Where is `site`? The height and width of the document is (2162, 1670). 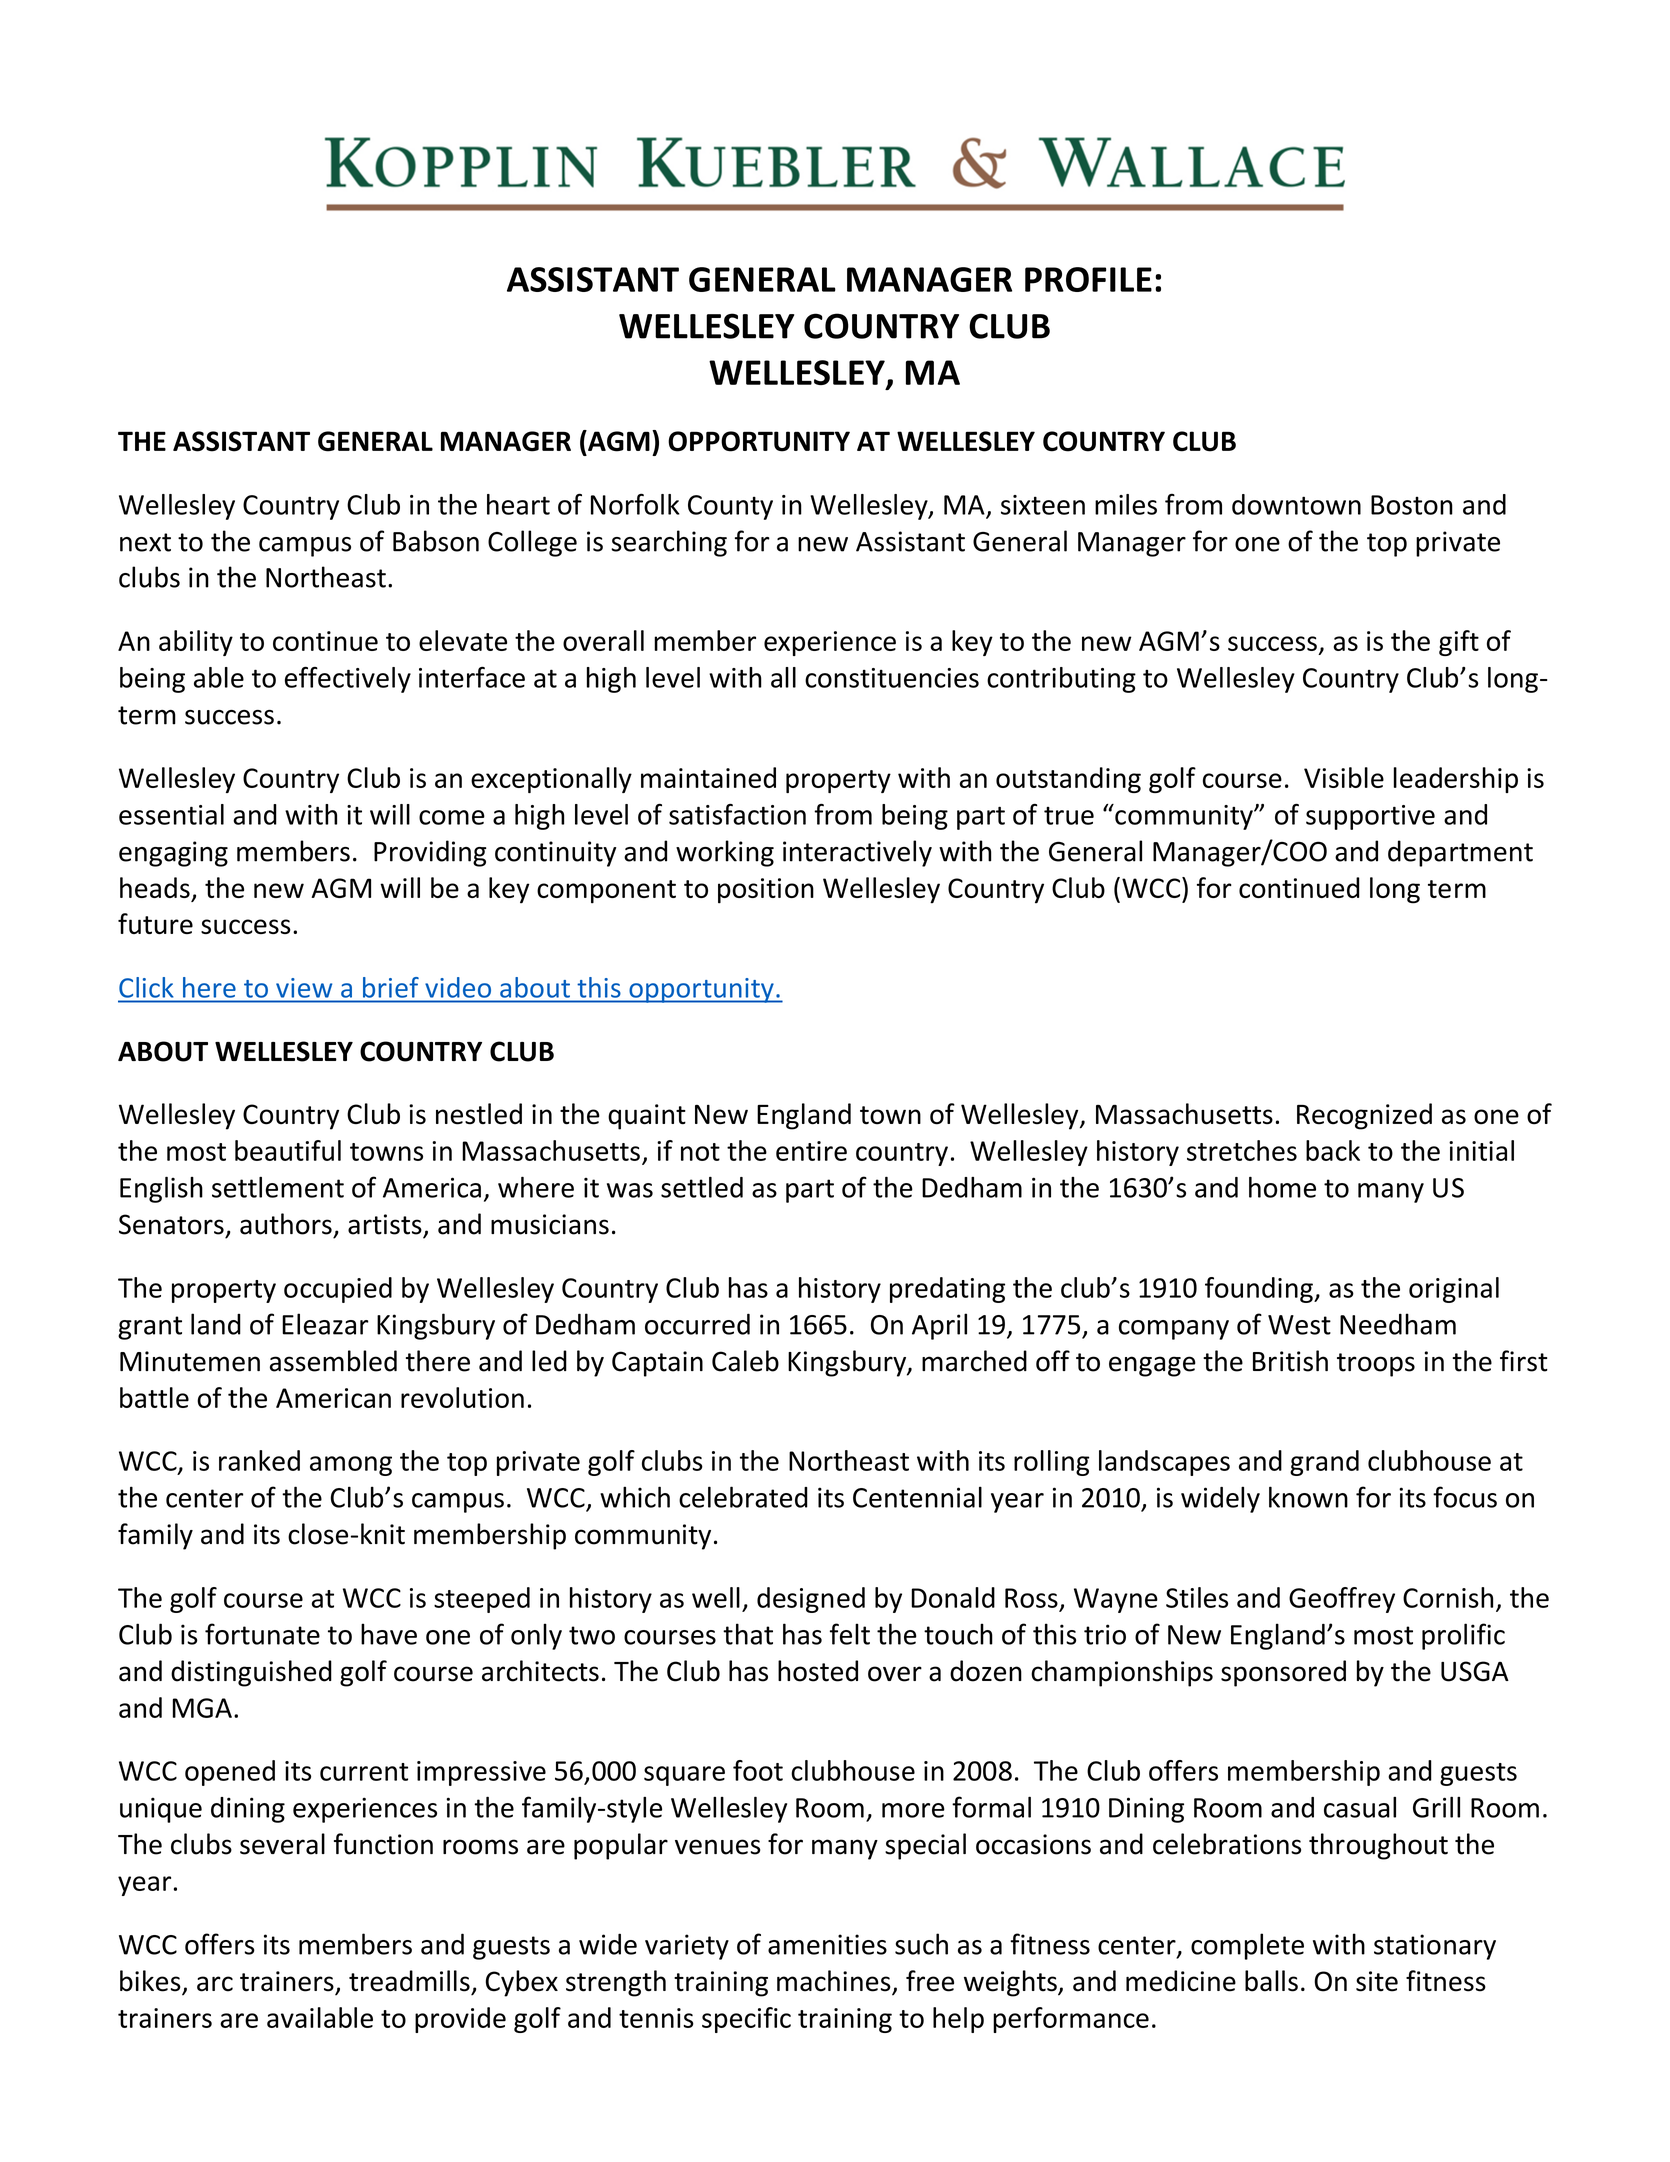
site is located at coordinates (1377, 1981).
